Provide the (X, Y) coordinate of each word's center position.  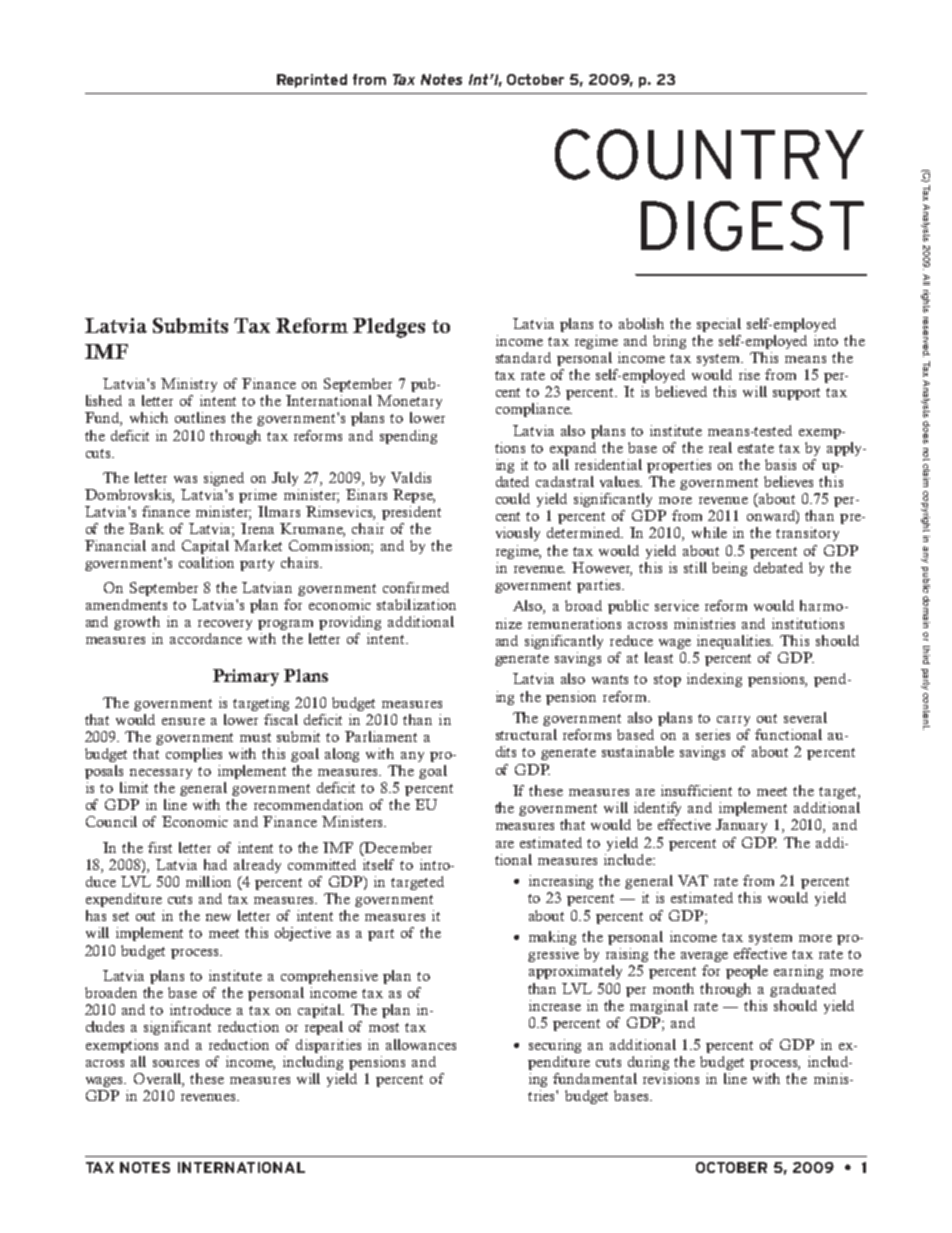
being (729, 569)
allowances (421, 1044)
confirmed (416, 587)
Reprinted (312, 81)
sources (176, 1063)
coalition (206, 562)
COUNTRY (709, 154)
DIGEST (752, 226)
